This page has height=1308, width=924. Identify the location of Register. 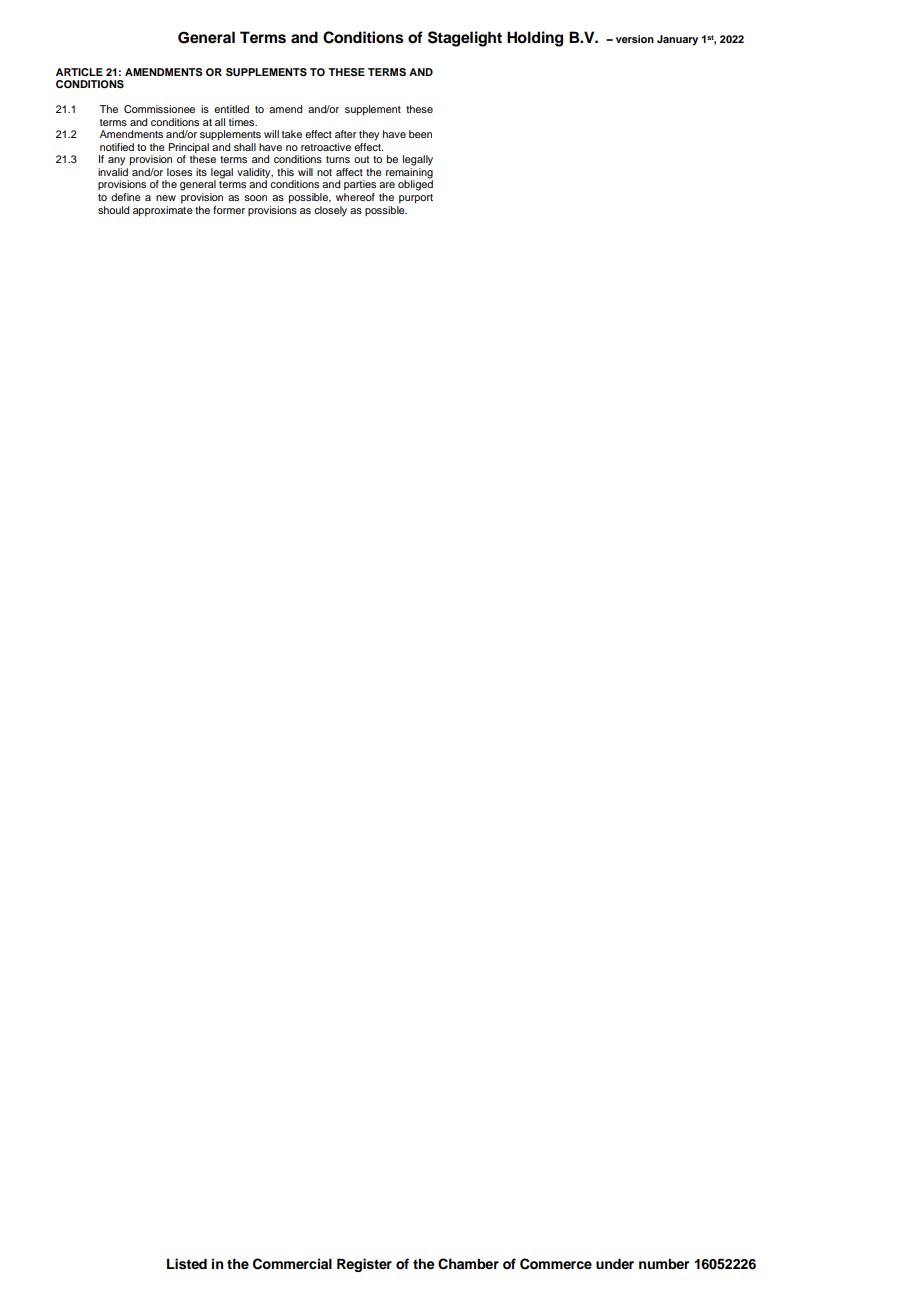
(364, 1265).
